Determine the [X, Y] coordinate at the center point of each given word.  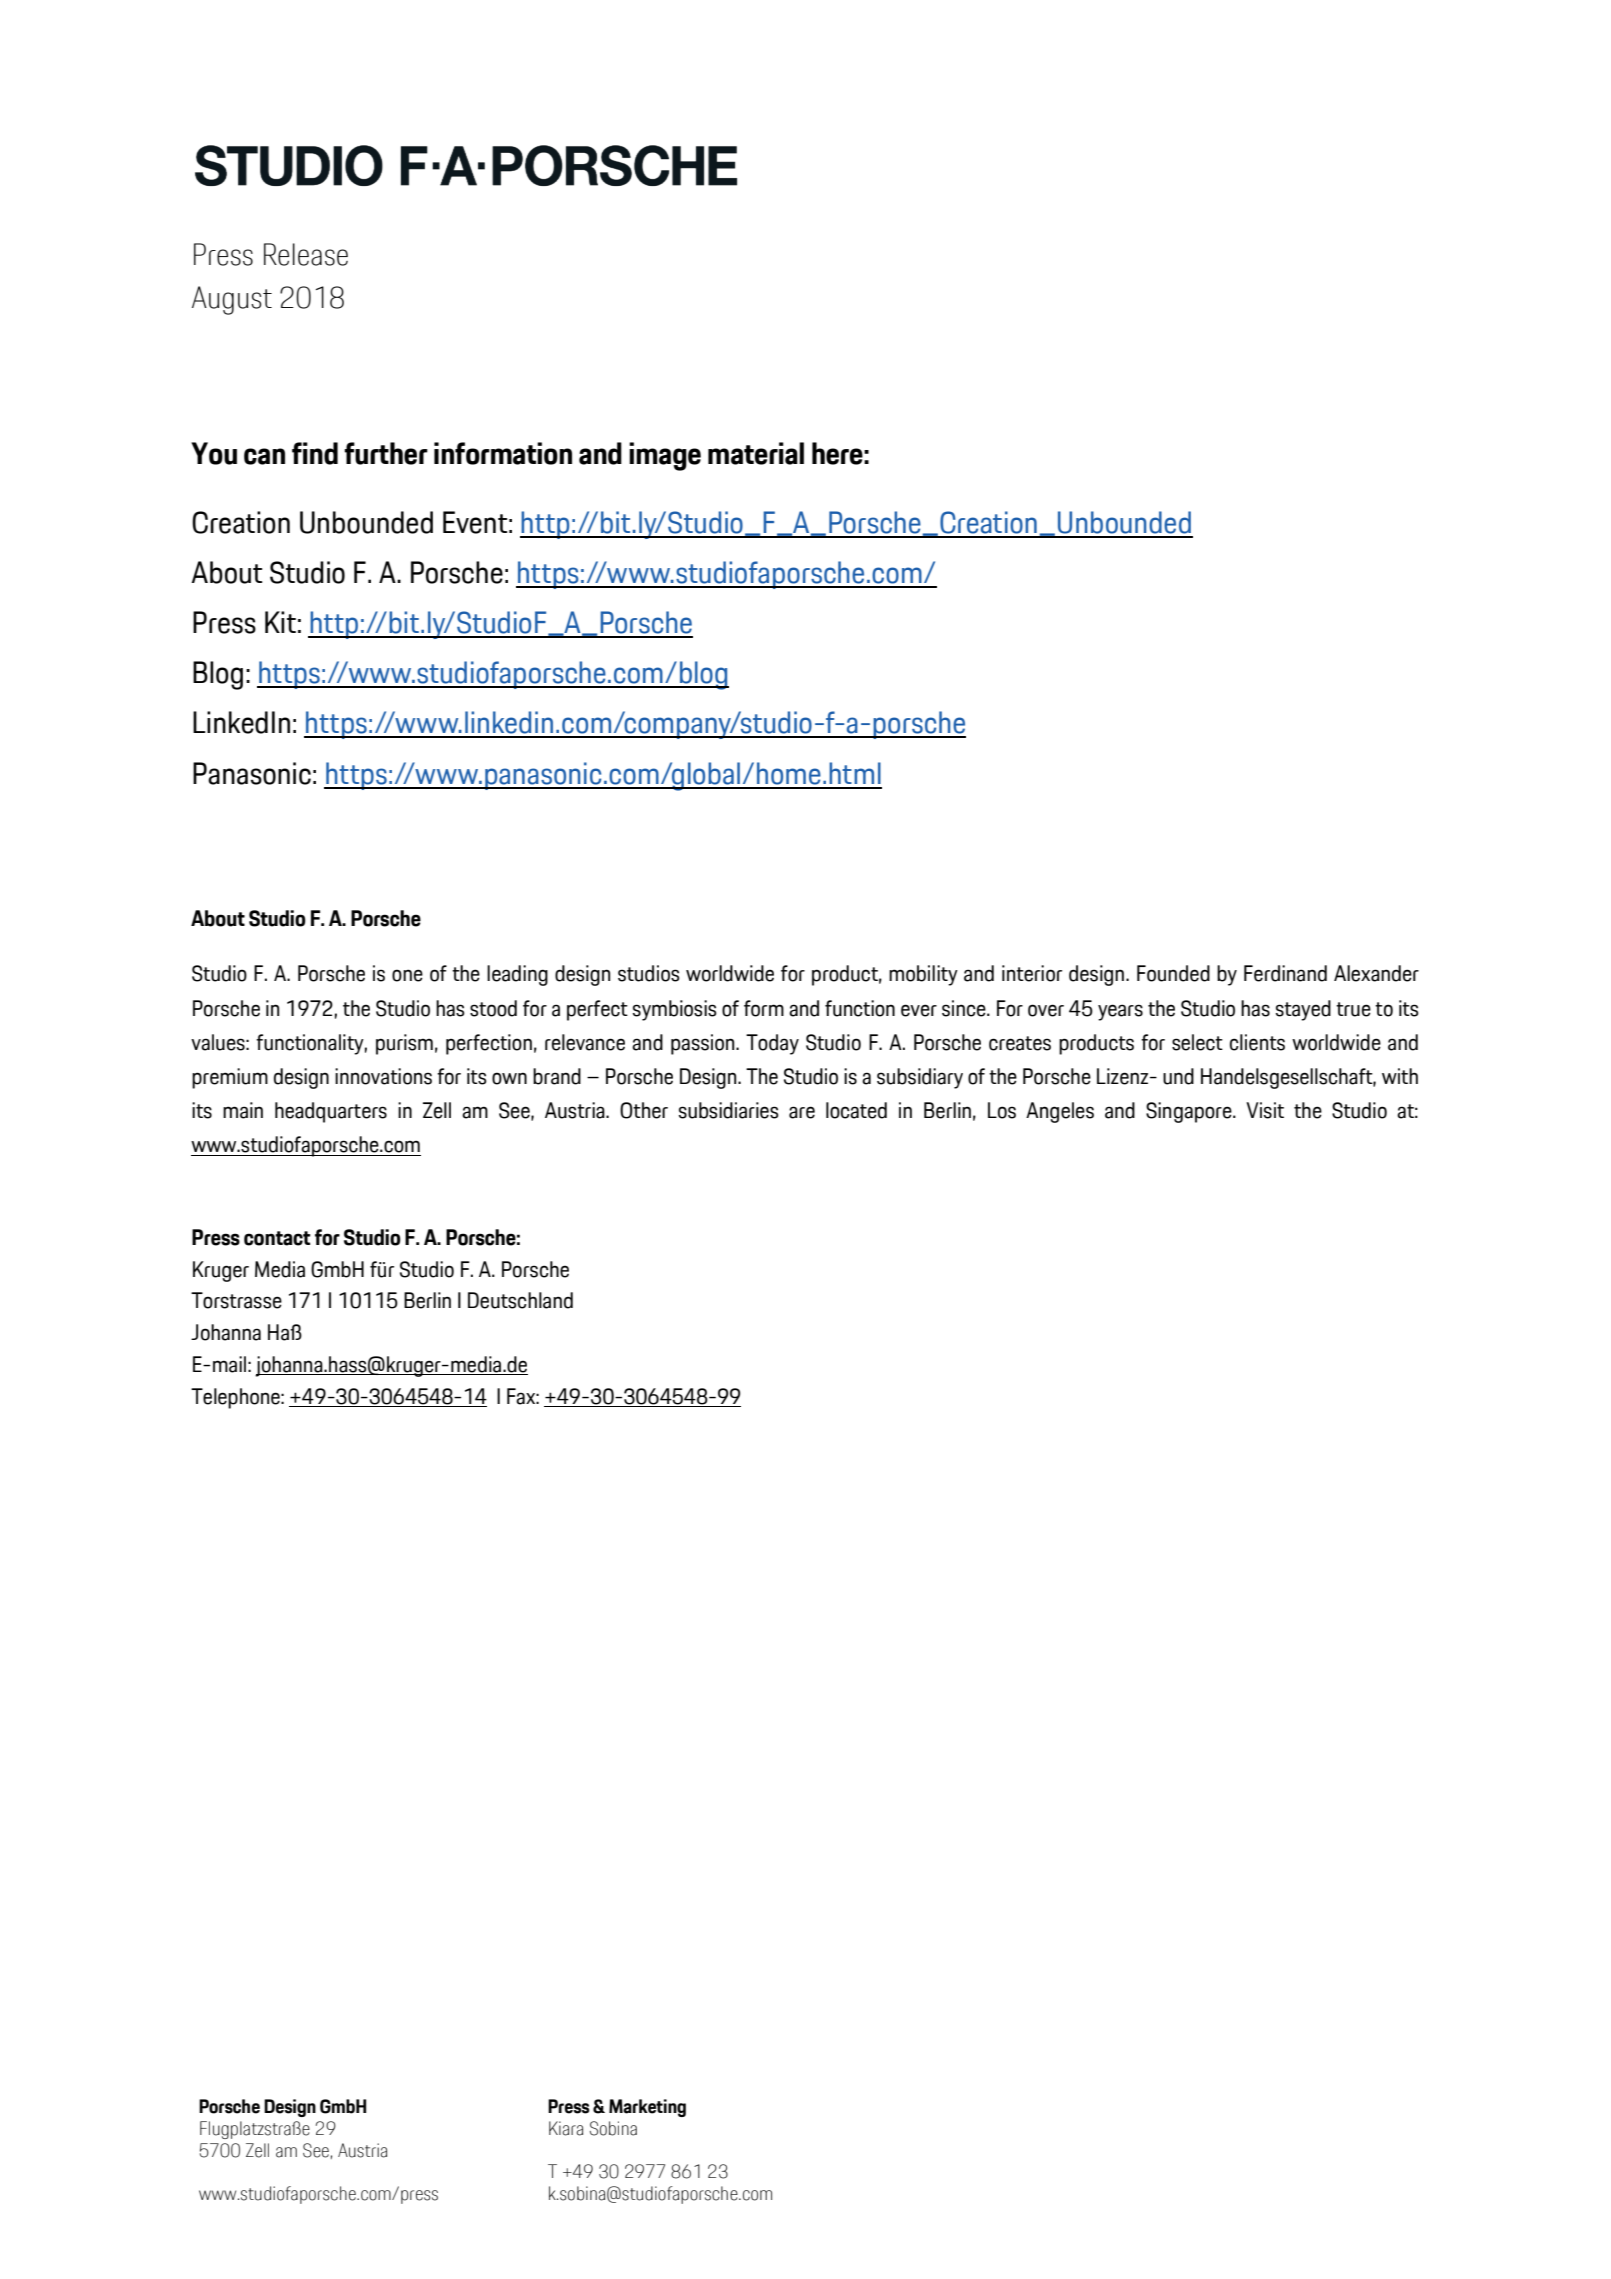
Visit [1265, 1110]
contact [277, 1238]
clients [1257, 1042]
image [665, 456]
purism [404, 1044]
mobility [923, 975]
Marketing [647, 2108]
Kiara [566, 2128]
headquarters [331, 1112]
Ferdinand [1285, 973]
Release [306, 254]
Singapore [1190, 1112]
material [756, 453]
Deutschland [520, 1300]
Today [772, 1044]
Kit [280, 622]
